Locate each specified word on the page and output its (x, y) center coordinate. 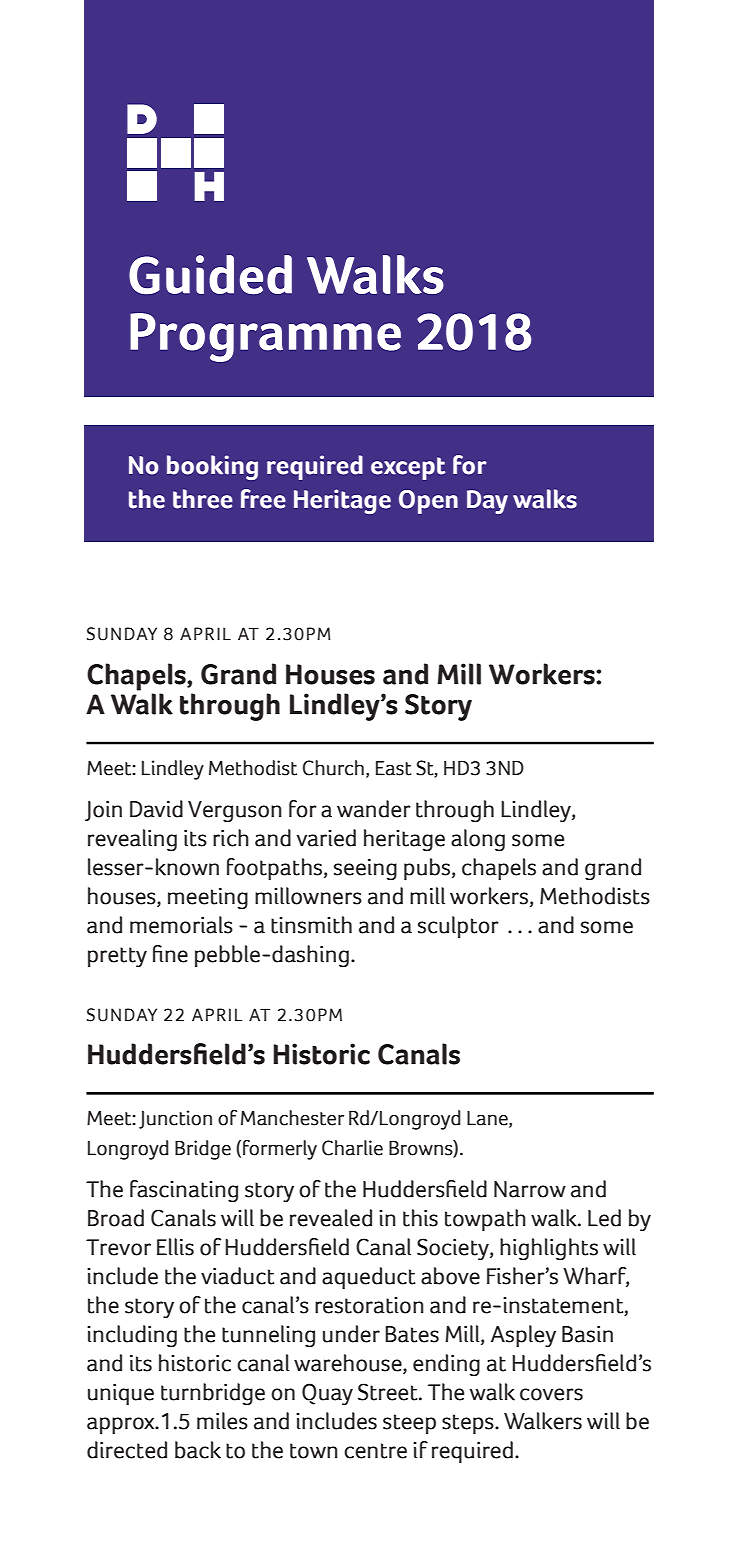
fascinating (184, 1191)
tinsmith (311, 925)
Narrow (530, 1189)
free (263, 499)
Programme (265, 337)
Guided (210, 274)
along (478, 840)
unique (121, 1394)
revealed (331, 1218)
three (203, 499)
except (408, 468)
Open (428, 502)
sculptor (458, 927)
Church (333, 768)
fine (170, 954)
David (156, 809)
